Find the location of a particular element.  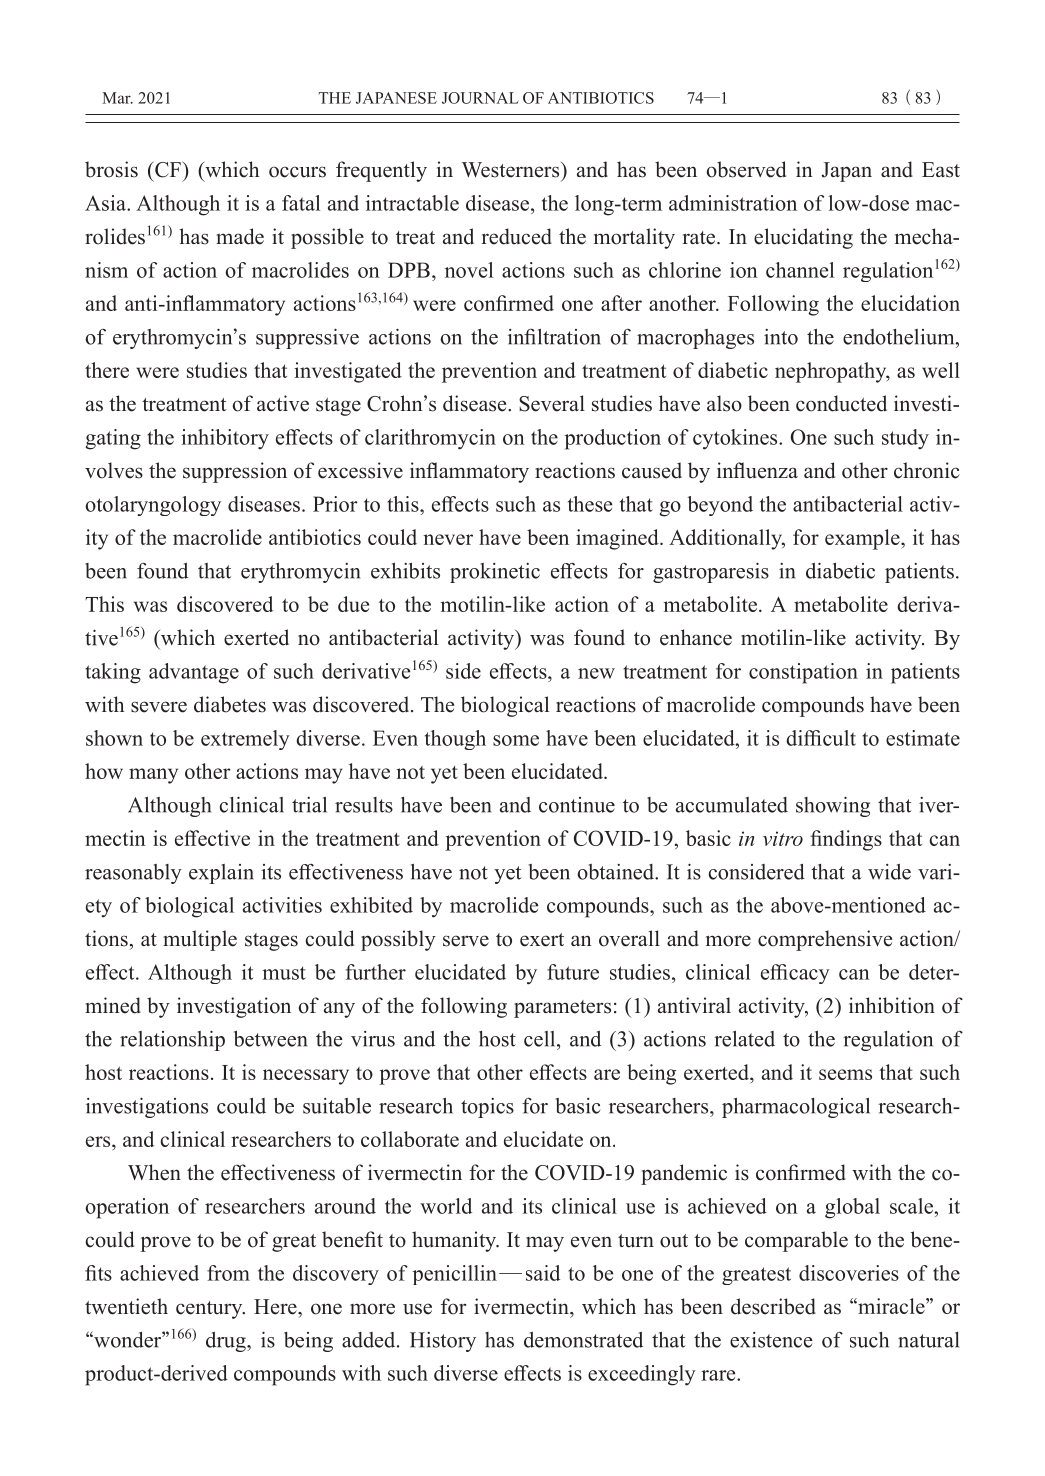

East is located at coordinates (941, 170).
